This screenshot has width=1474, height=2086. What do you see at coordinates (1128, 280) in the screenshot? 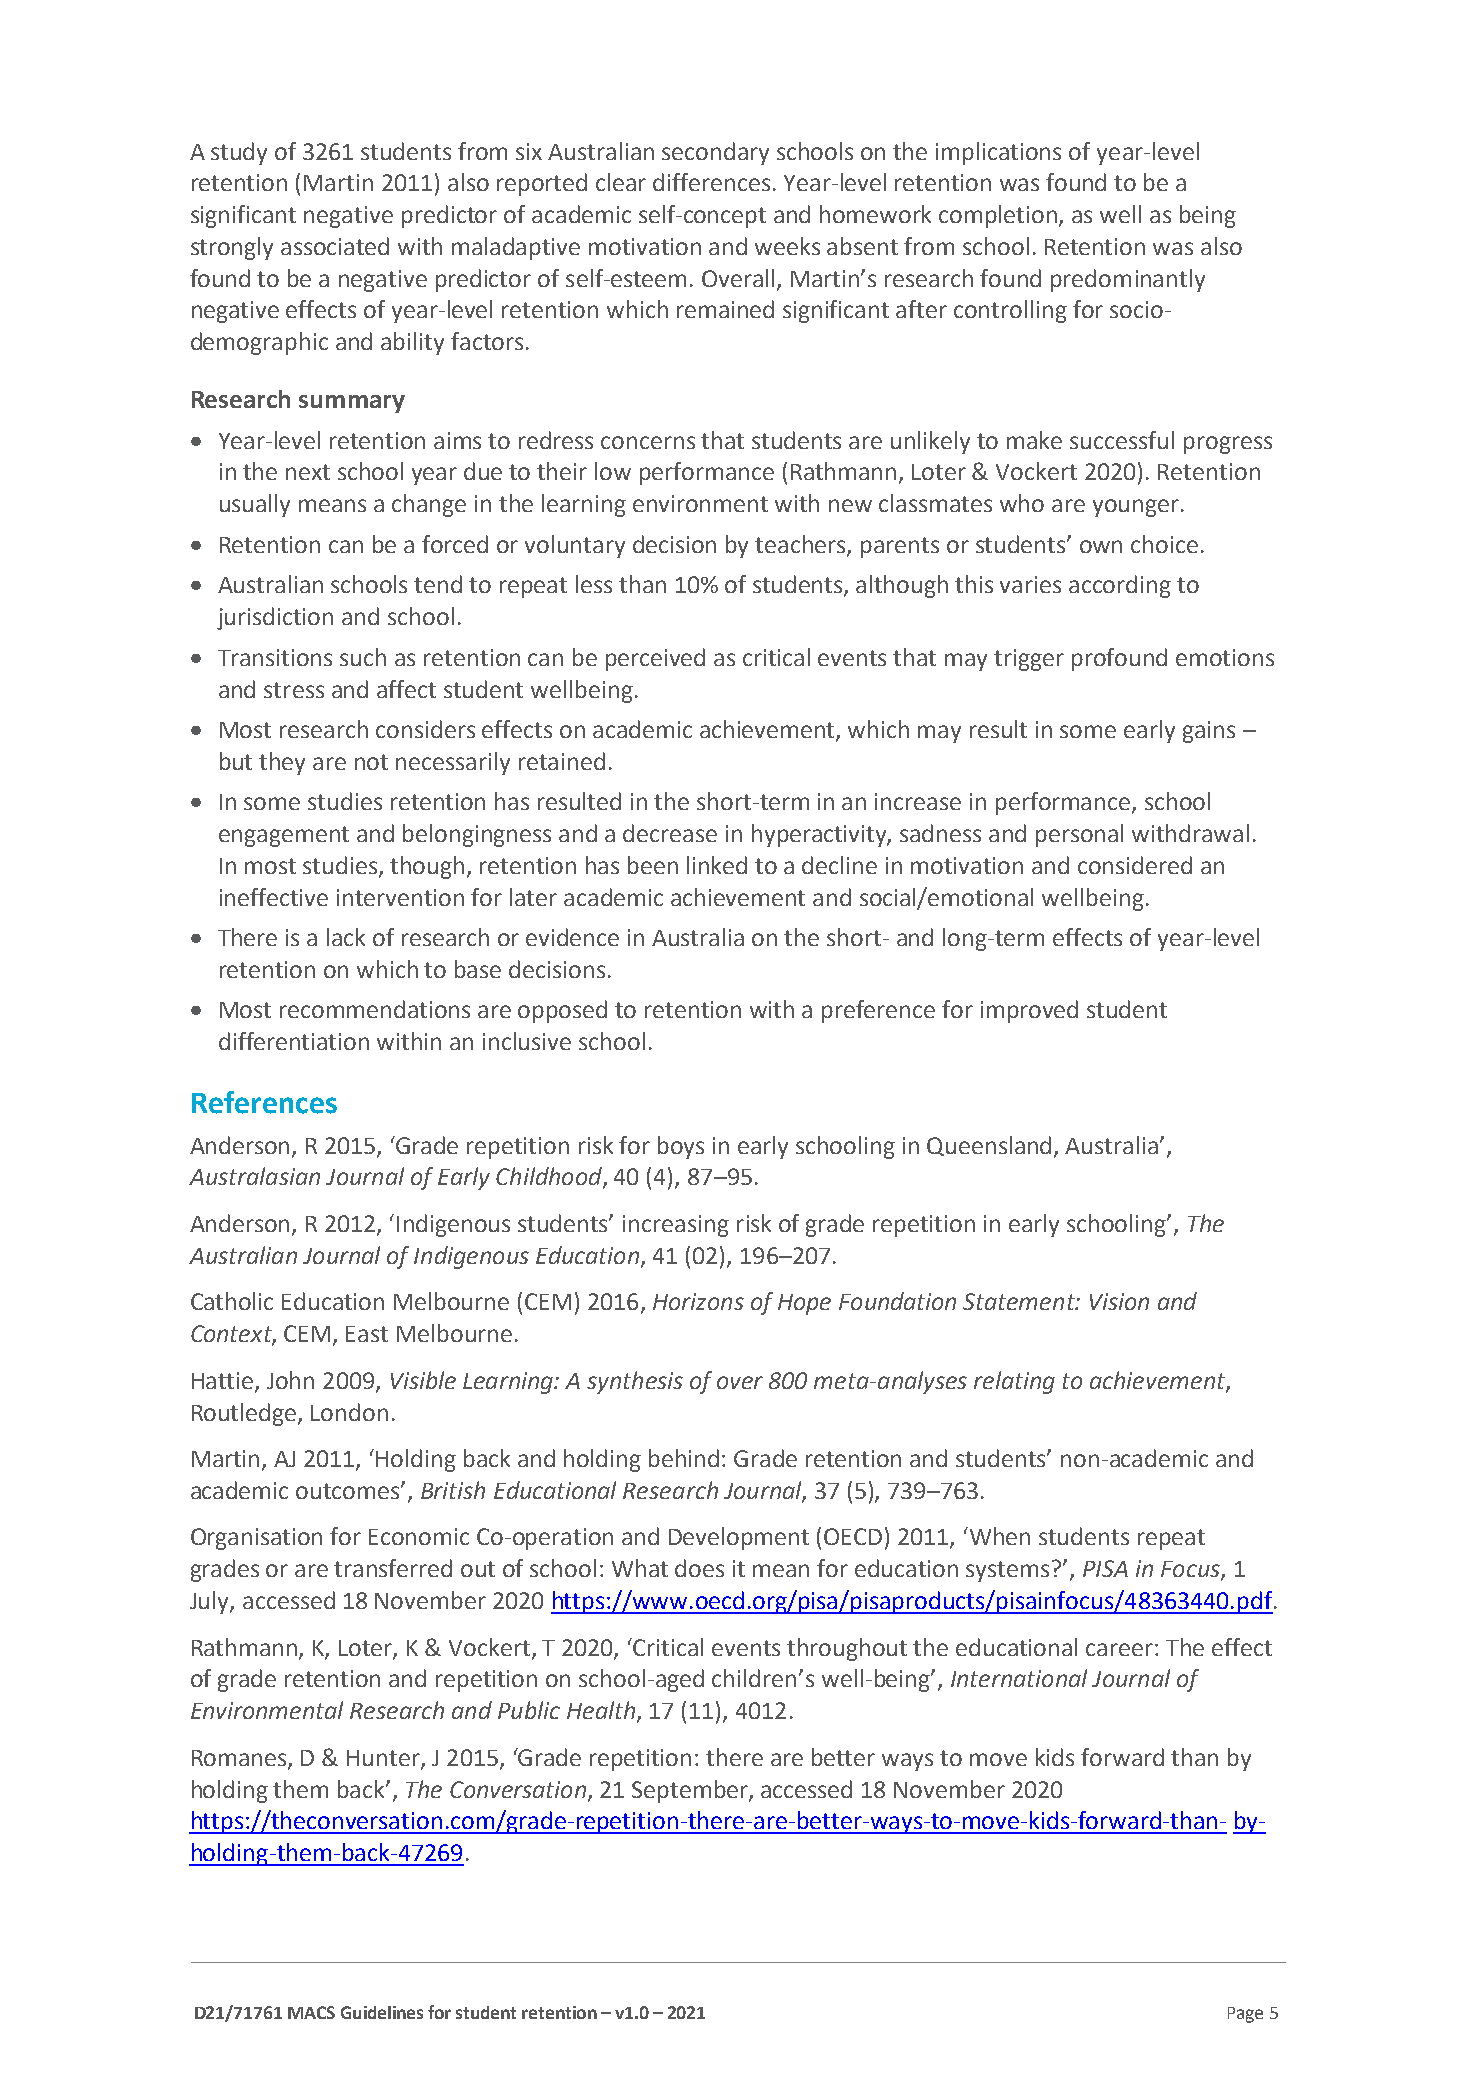
I see `predominantly` at bounding box center [1128, 280].
